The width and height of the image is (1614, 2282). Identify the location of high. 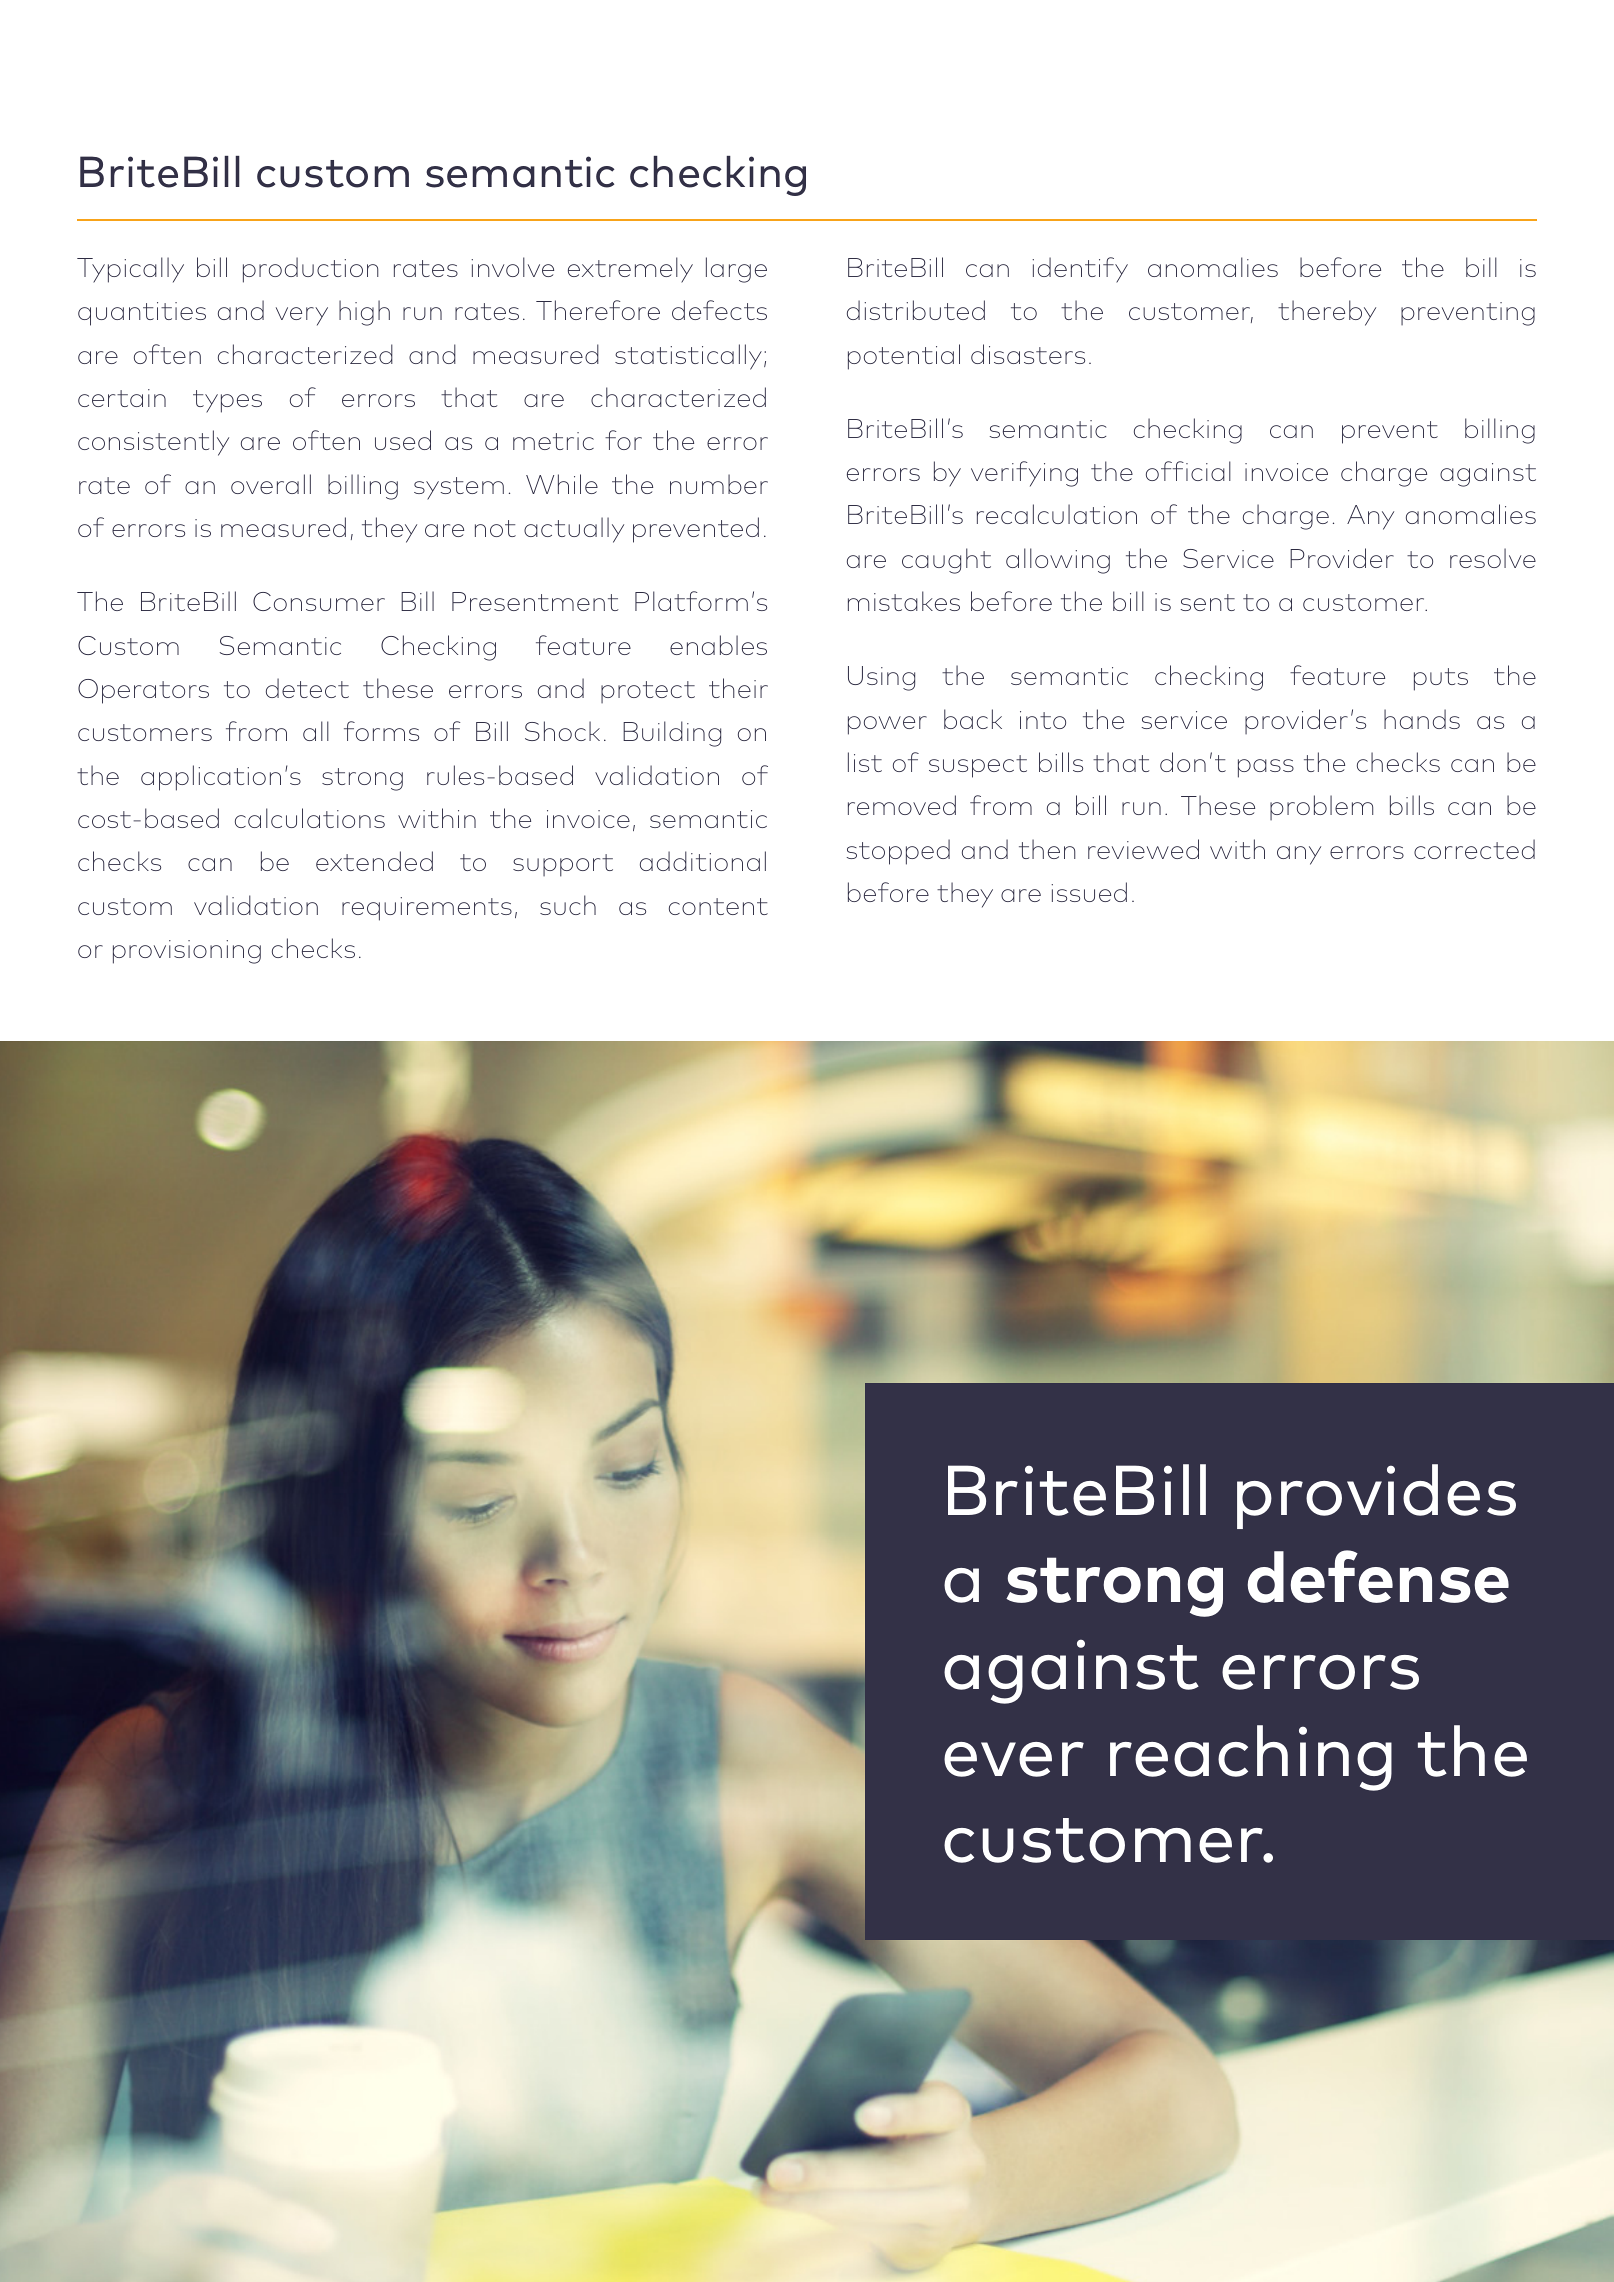
(364, 313).
